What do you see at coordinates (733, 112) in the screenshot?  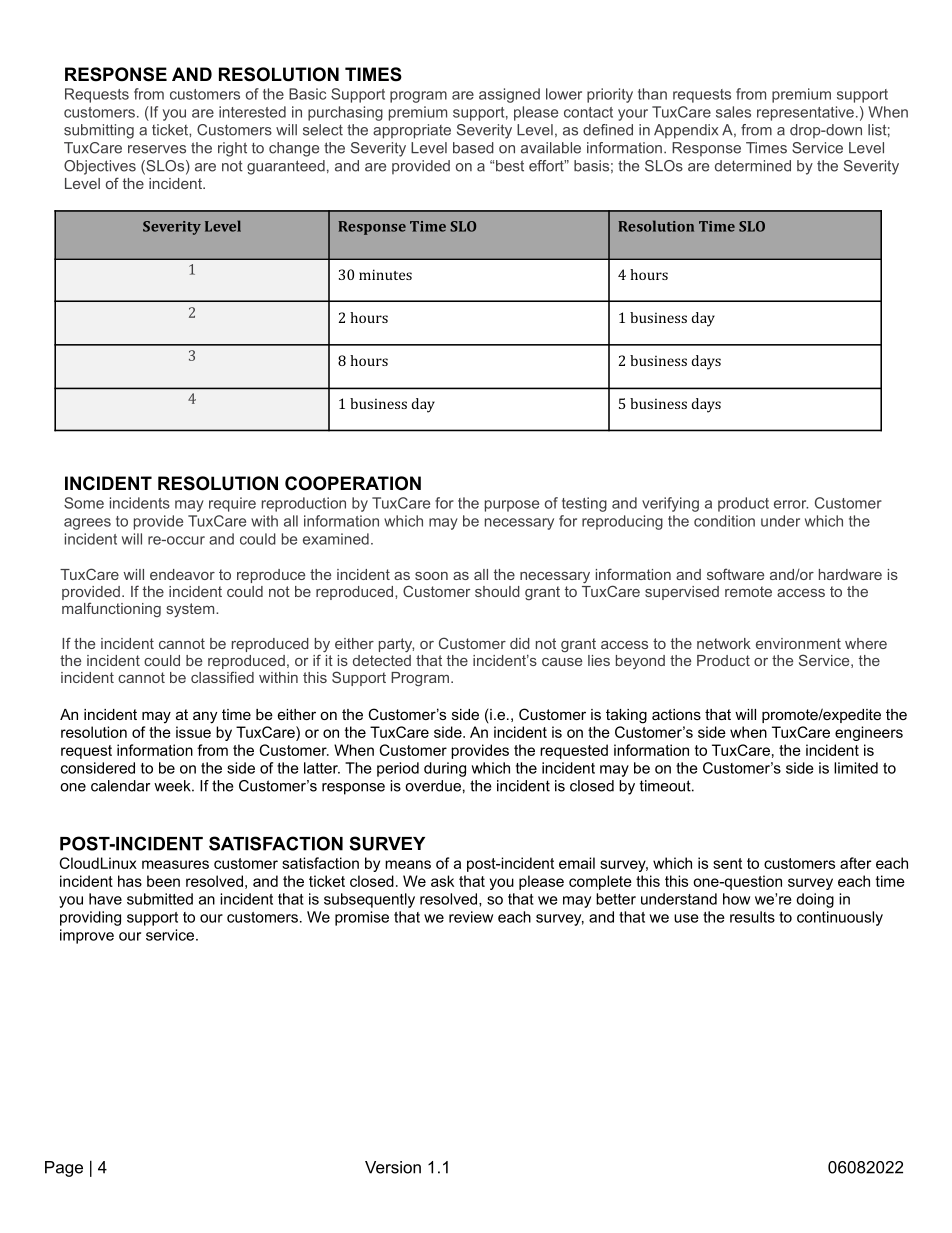 I see `sales` at bounding box center [733, 112].
